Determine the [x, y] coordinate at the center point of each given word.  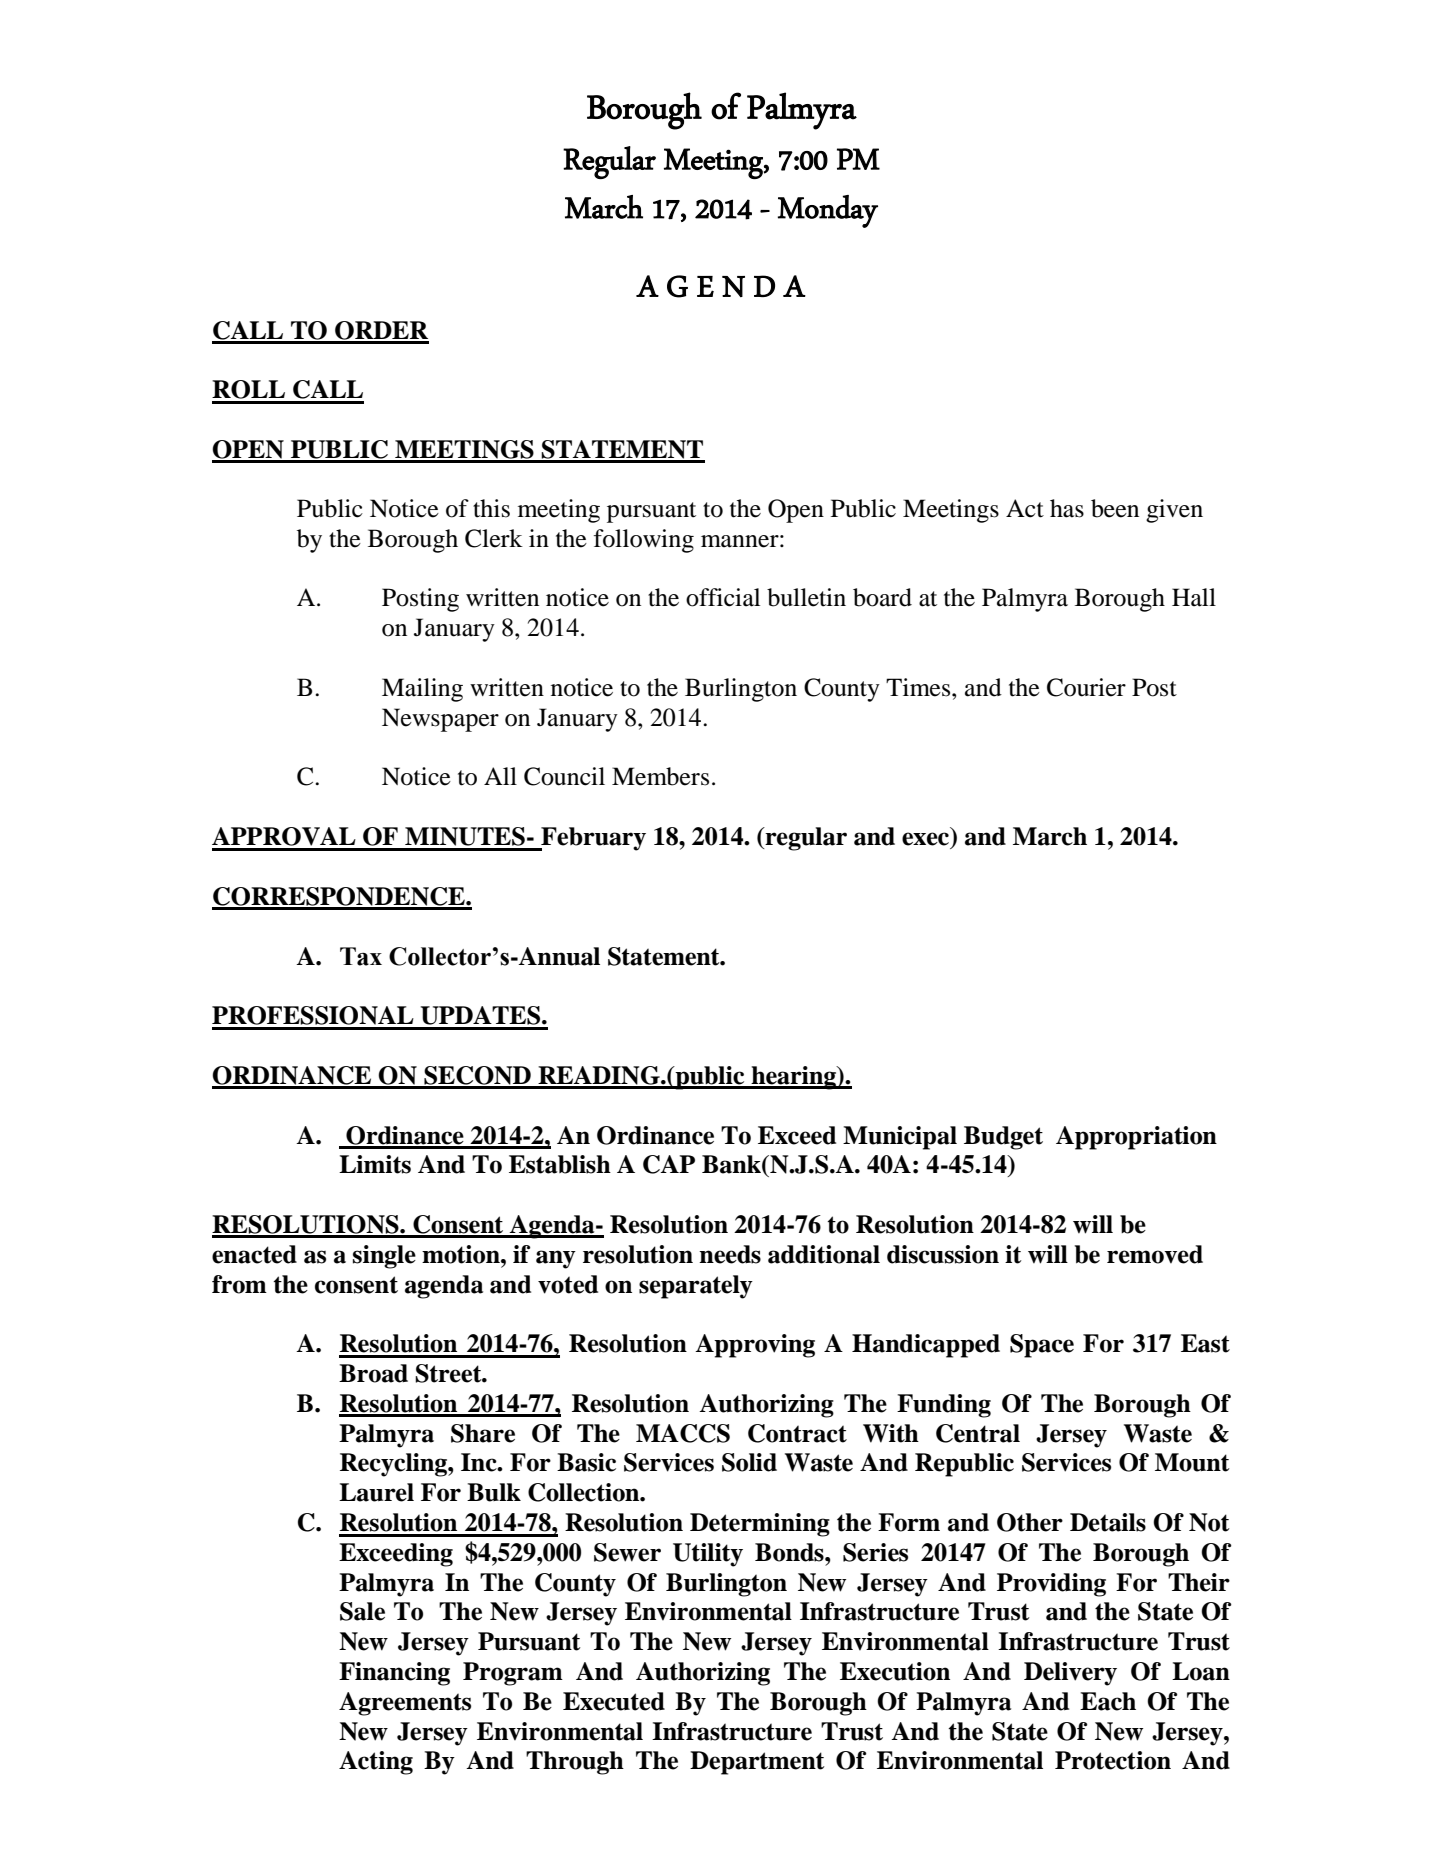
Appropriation [1136, 1138]
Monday [828, 211]
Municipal [900, 1138]
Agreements [405, 1704]
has [1067, 508]
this [491, 508]
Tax [361, 956]
